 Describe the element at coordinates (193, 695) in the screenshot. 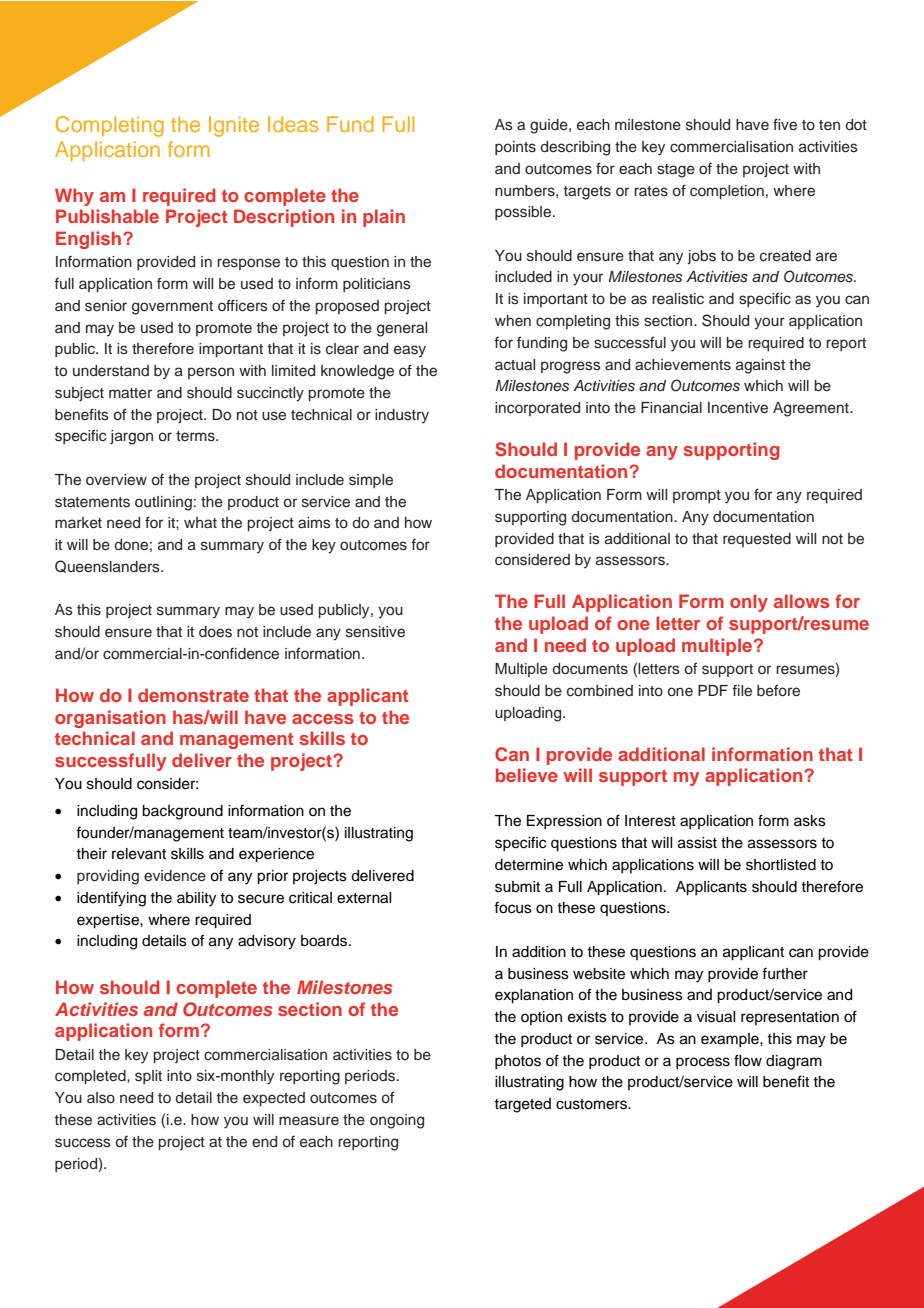

I see `demonstrate` at that location.
